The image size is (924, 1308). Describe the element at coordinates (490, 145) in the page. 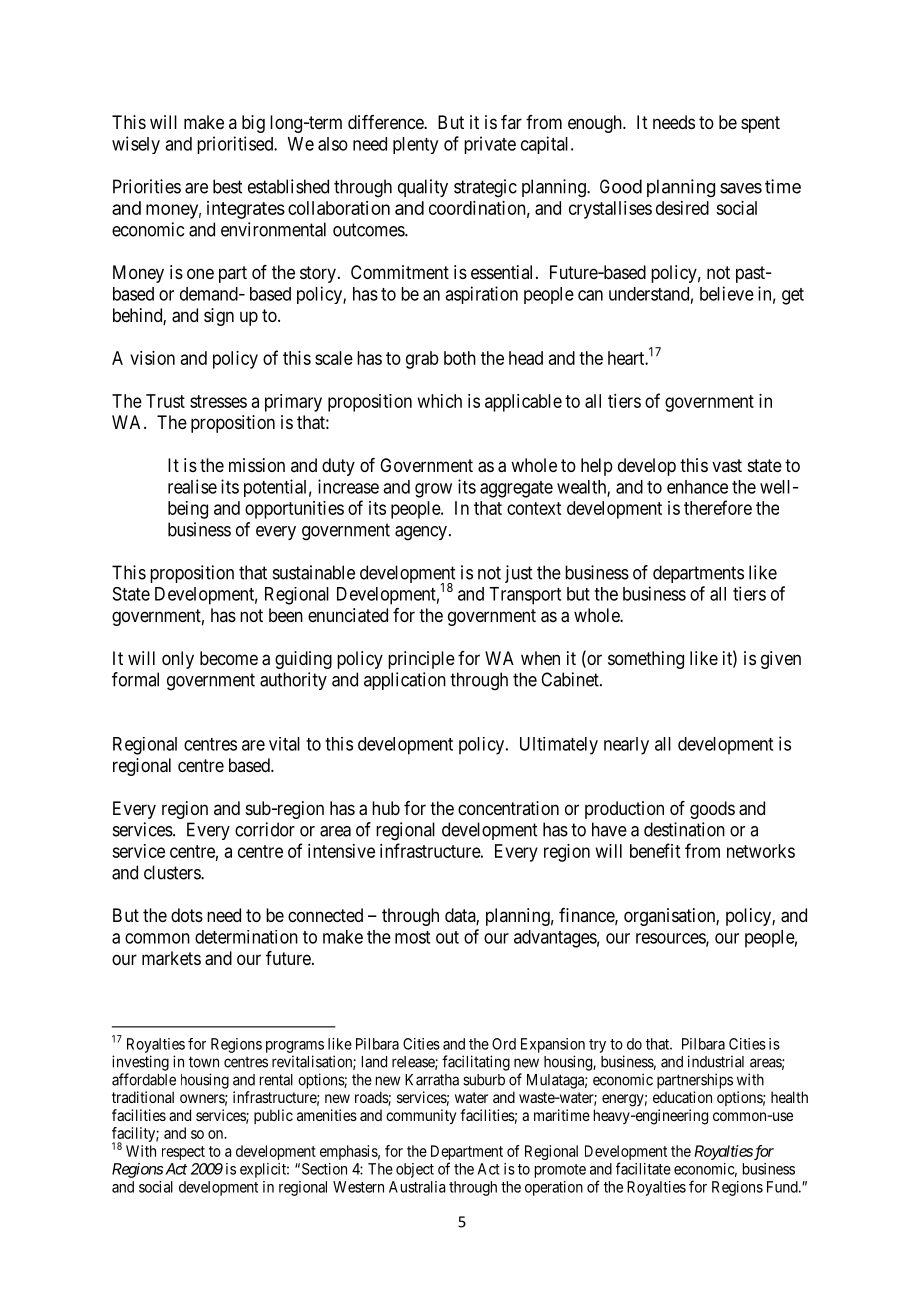

I see `private` at that location.
